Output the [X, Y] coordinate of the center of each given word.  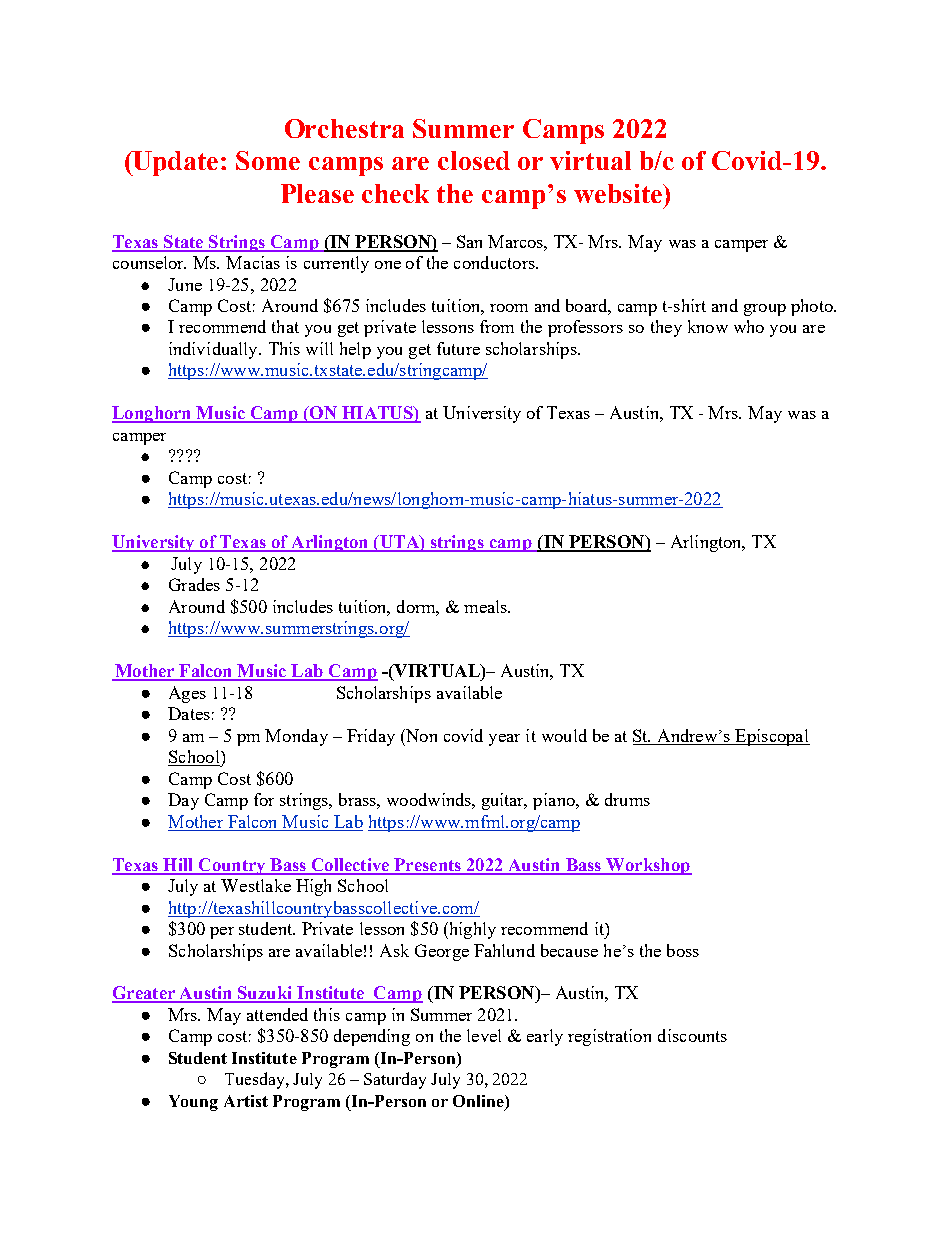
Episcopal [771, 737]
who [749, 326]
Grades [194, 584]
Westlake [256, 885]
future [458, 348]
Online [479, 1101]
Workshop [648, 866]
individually [214, 350]
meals [486, 606]
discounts [692, 1035]
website [619, 193]
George [442, 952]
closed [474, 160]
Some [268, 160]
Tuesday [256, 1080]
